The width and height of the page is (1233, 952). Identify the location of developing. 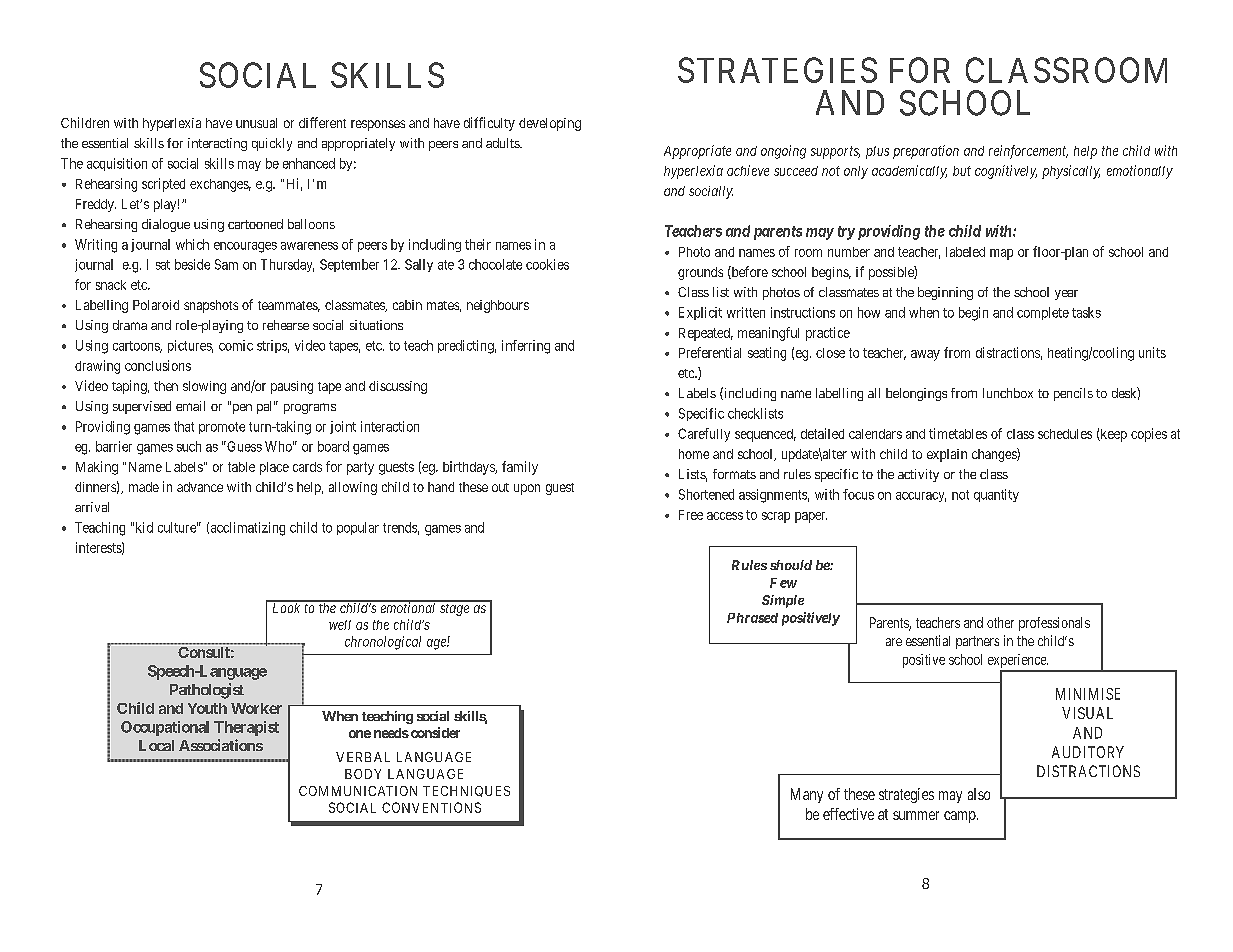
(550, 124).
